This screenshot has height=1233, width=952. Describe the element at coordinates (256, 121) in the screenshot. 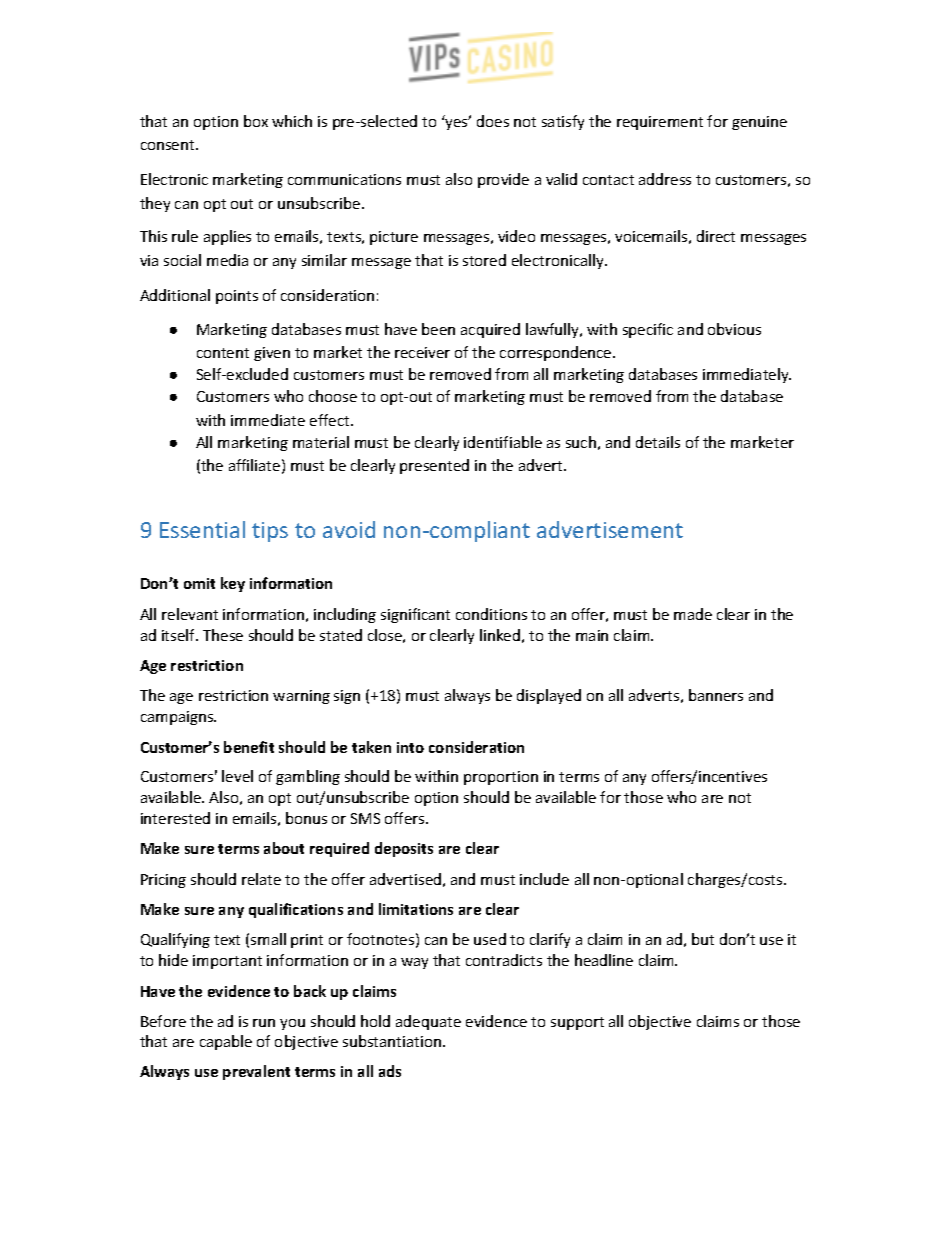

I see `box` at that location.
